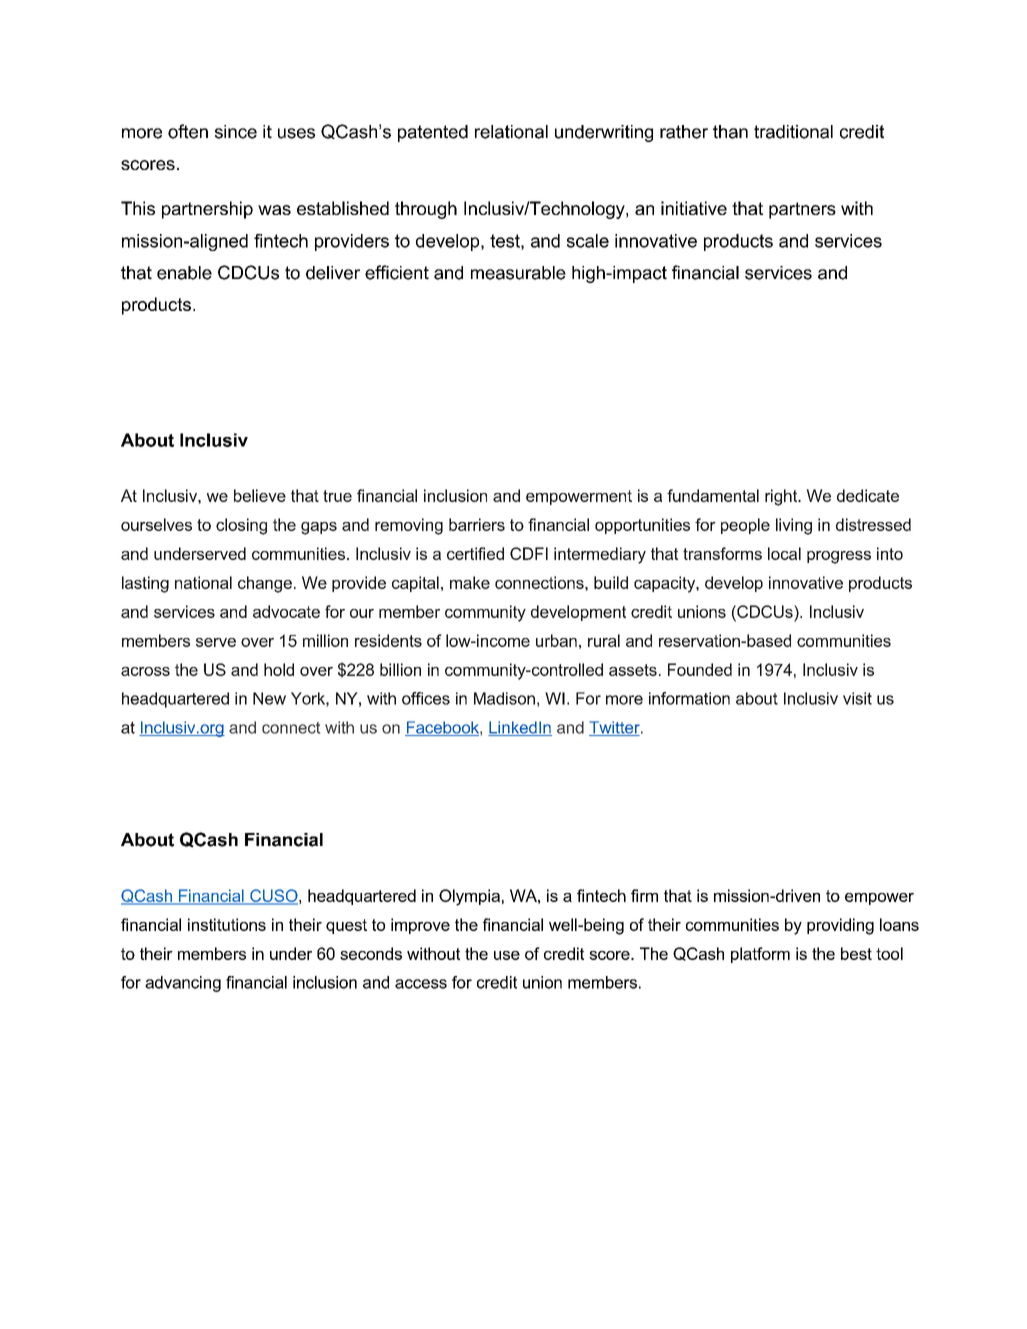 This screenshot has height=1329, width=1027. Describe the element at coordinates (504, 698) in the screenshot. I see `Madison` at that location.
